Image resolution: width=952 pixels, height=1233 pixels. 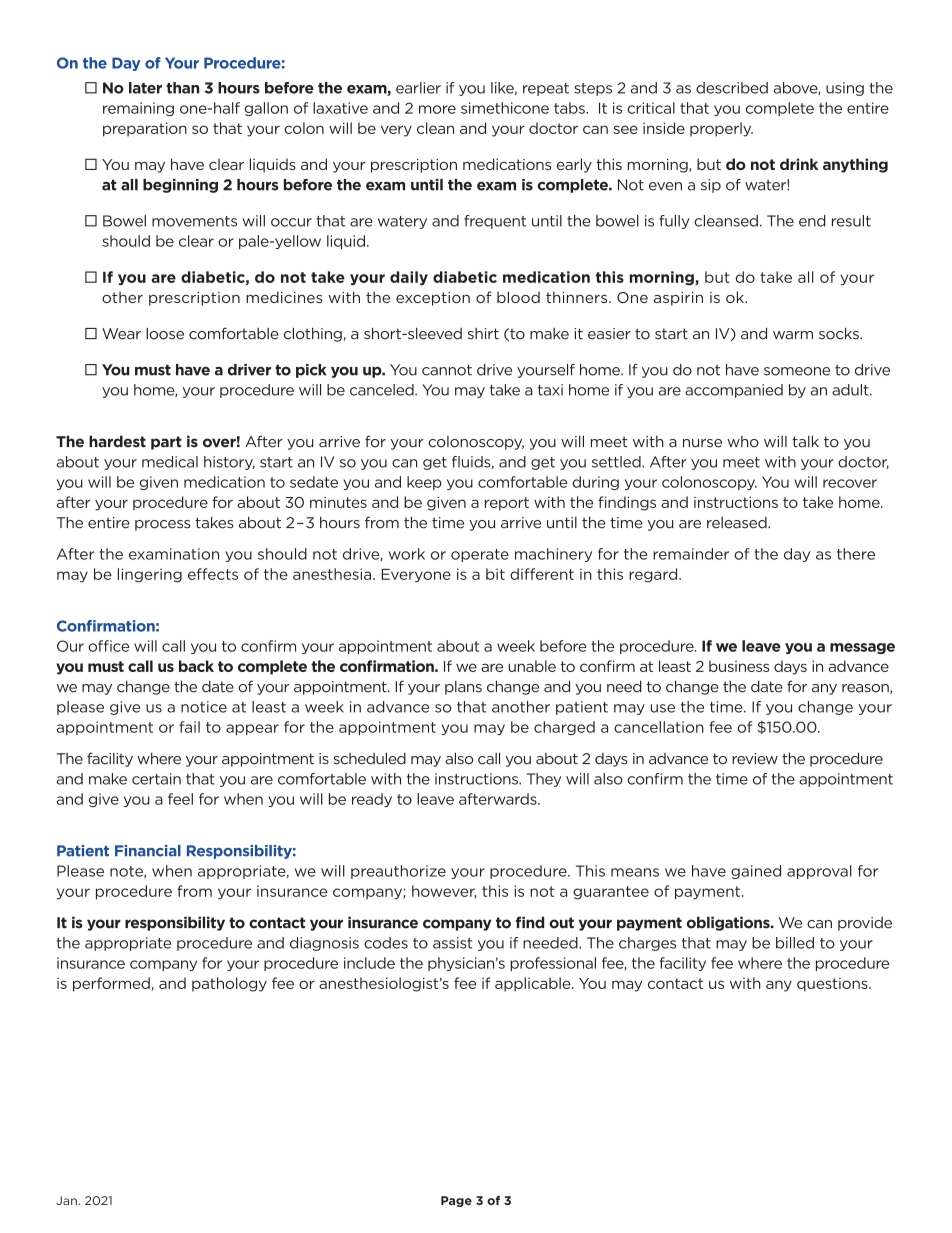 What do you see at coordinates (456, 1201) in the screenshot?
I see `Page` at bounding box center [456, 1201].
